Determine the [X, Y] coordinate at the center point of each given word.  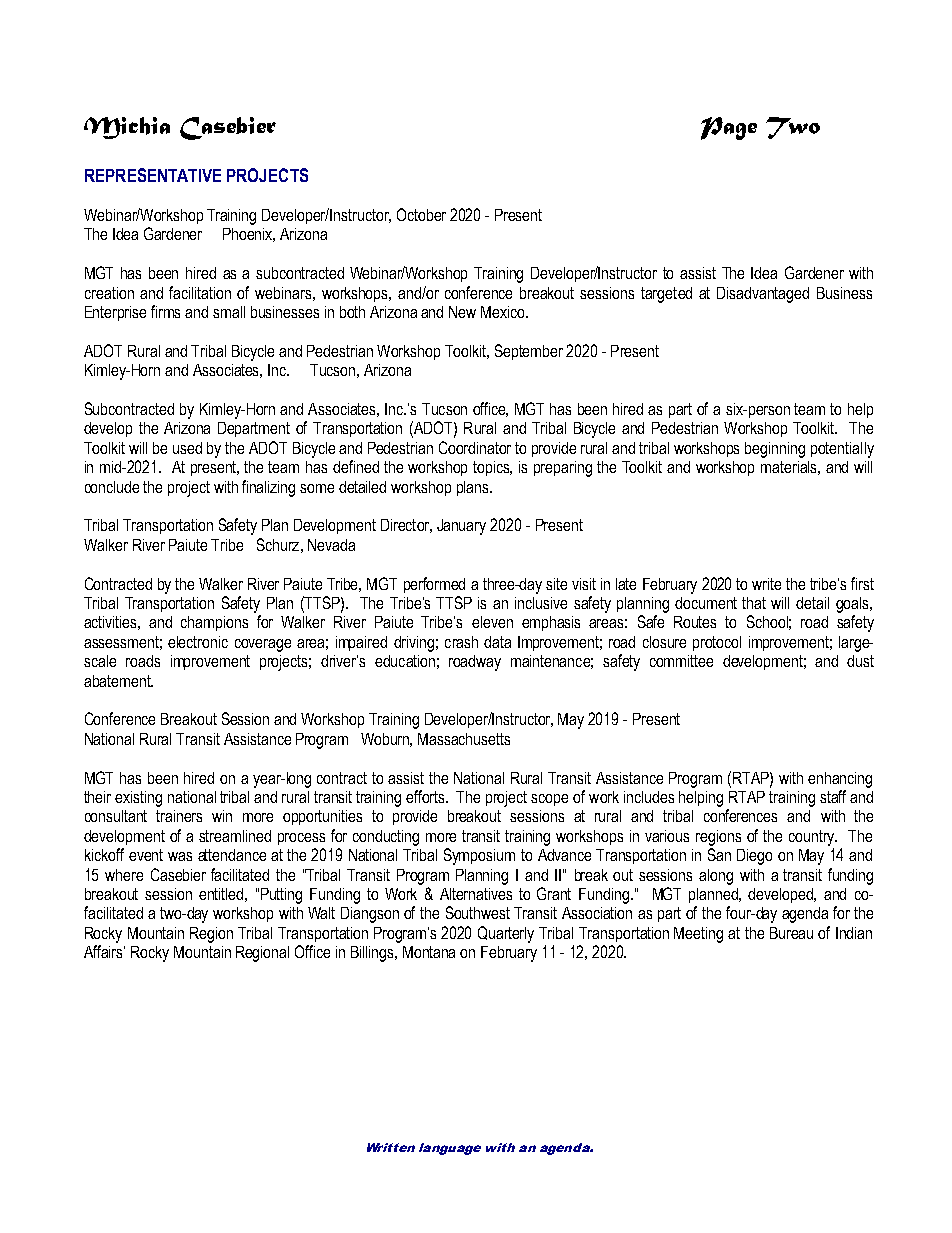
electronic [198, 642]
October [421, 214]
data [497, 642]
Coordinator [475, 447]
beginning [775, 450]
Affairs [104, 951]
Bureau [791, 933]
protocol [717, 643]
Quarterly [506, 934]
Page [729, 128]
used [187, 448]
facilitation [200, 292]
